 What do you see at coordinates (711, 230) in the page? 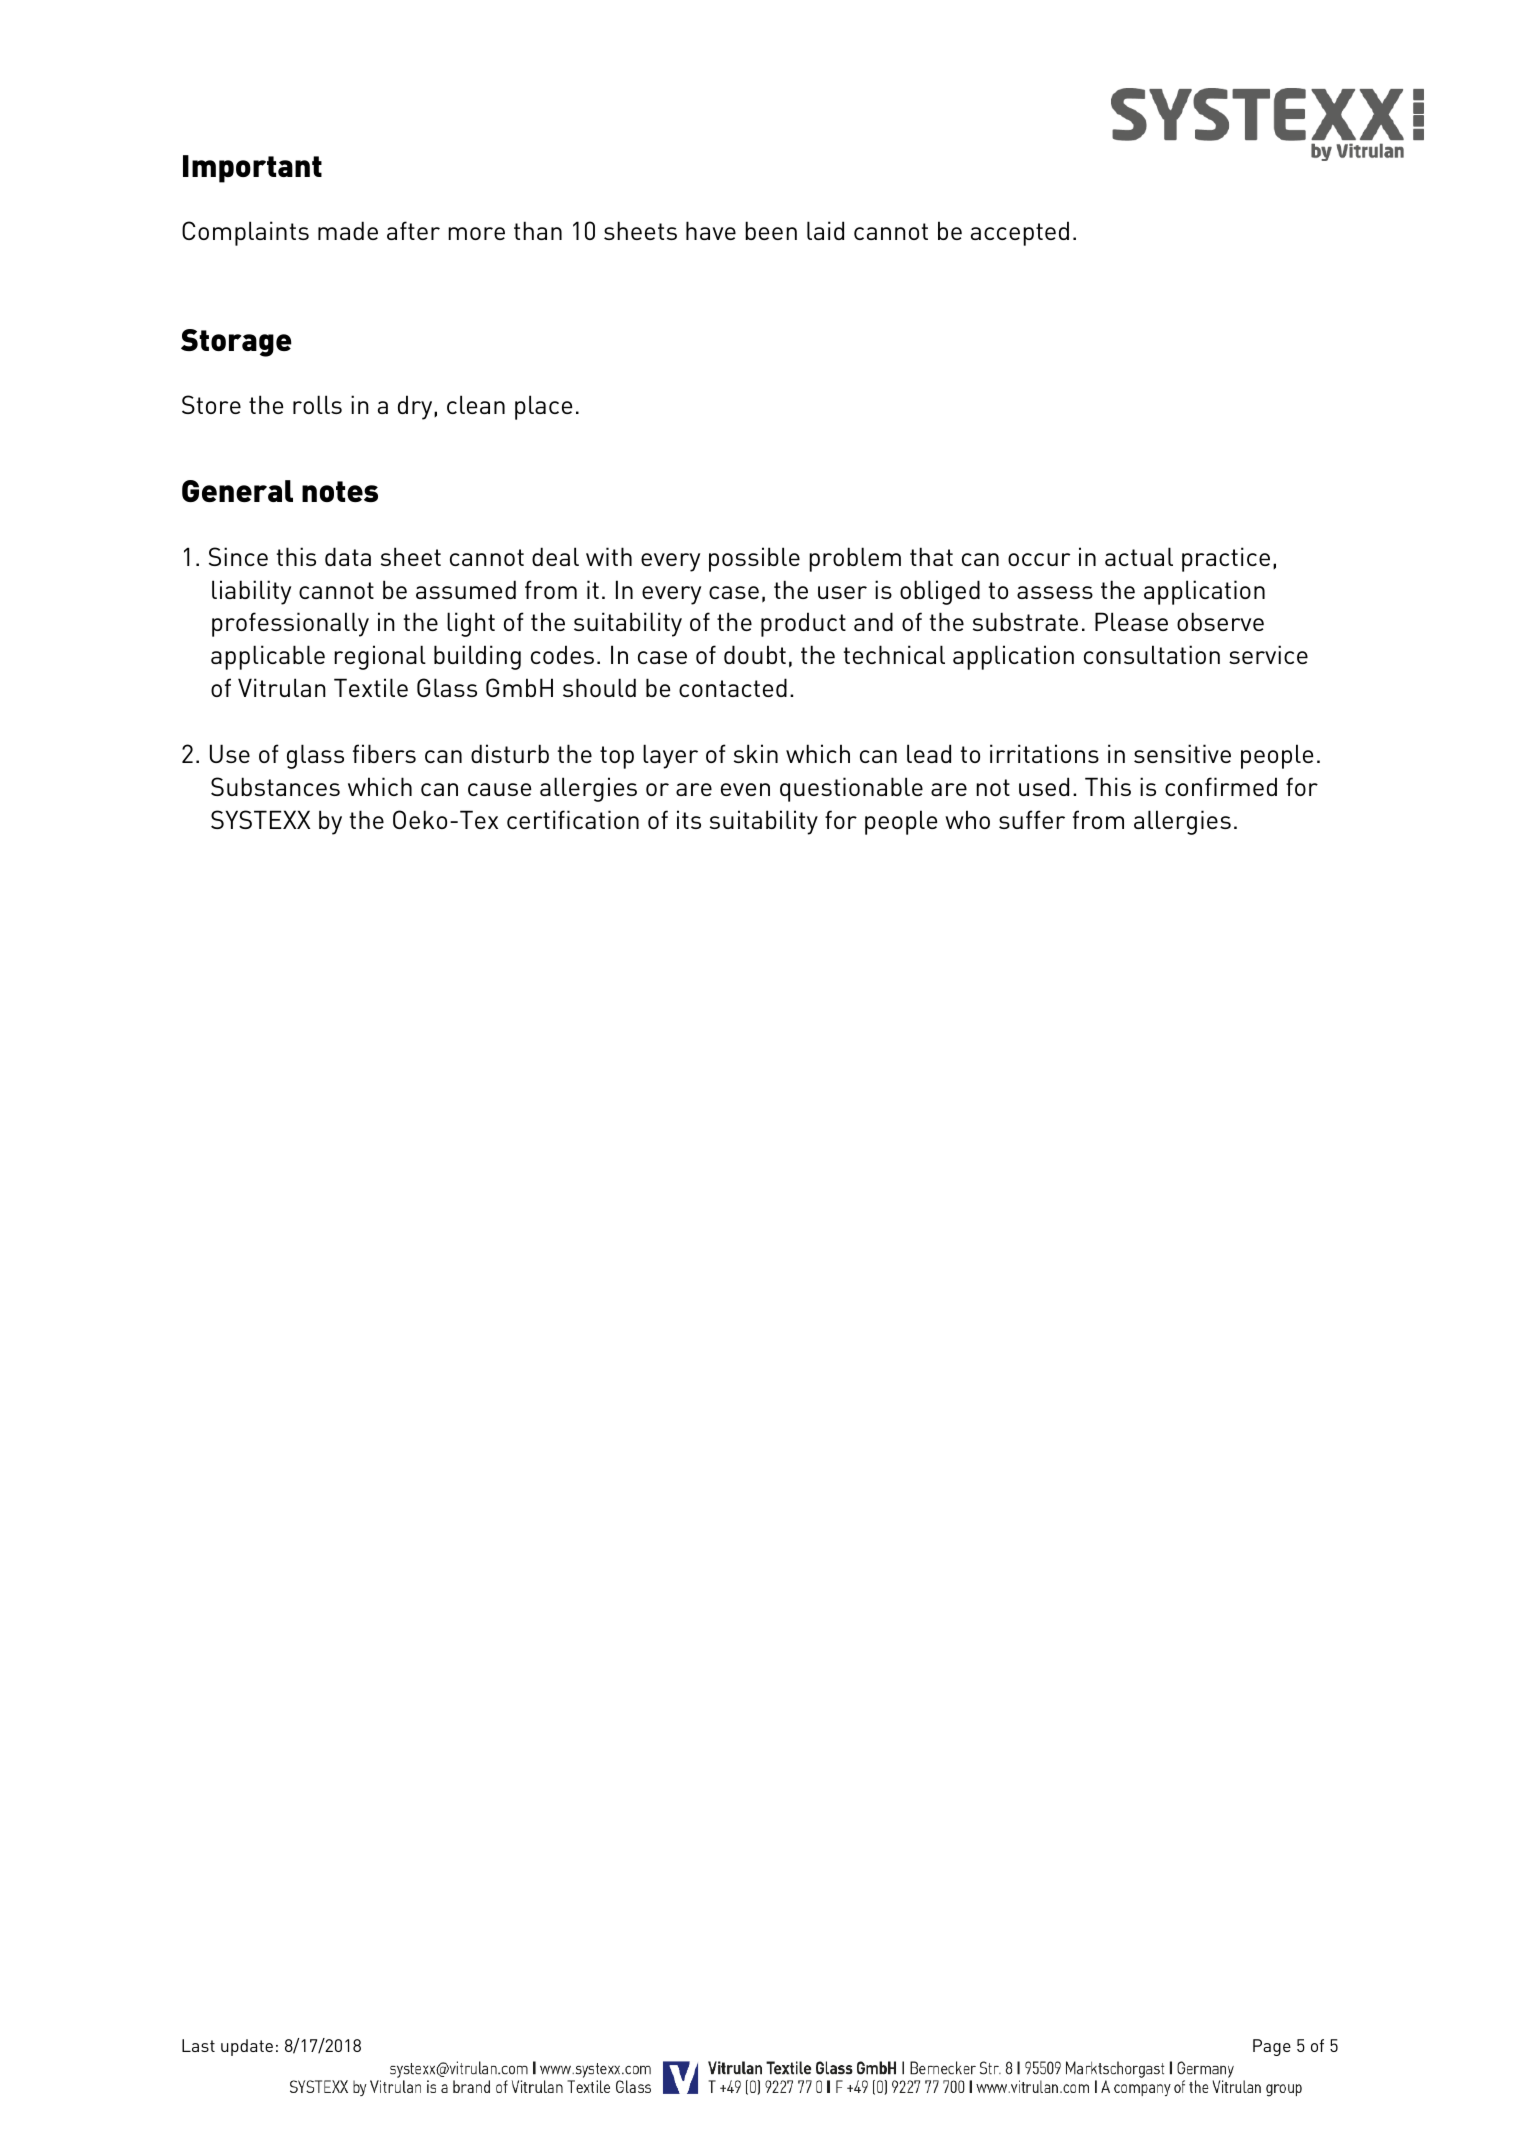
I see `have` at bounding box center [711, 230].
